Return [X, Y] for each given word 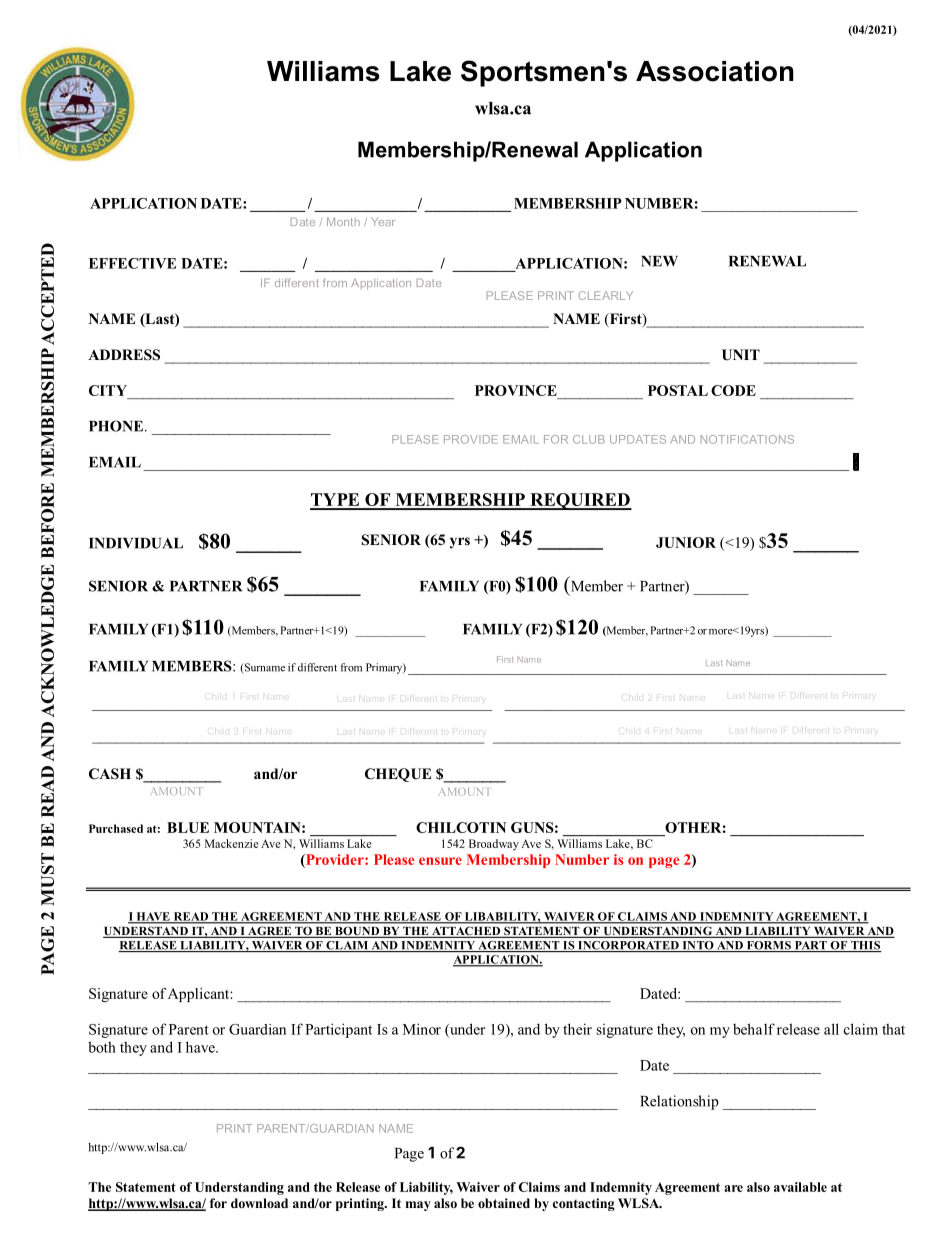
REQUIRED [580, 501]
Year [383, 222]
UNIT [741, 355]
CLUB [589, 439]
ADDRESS [124, 355]
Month [343, 221]
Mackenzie [232, 843]
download [259, 1203]
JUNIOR [686, 542]
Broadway [494, 845]
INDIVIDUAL [136, 543]
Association [715, 71]
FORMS [768, 946]
